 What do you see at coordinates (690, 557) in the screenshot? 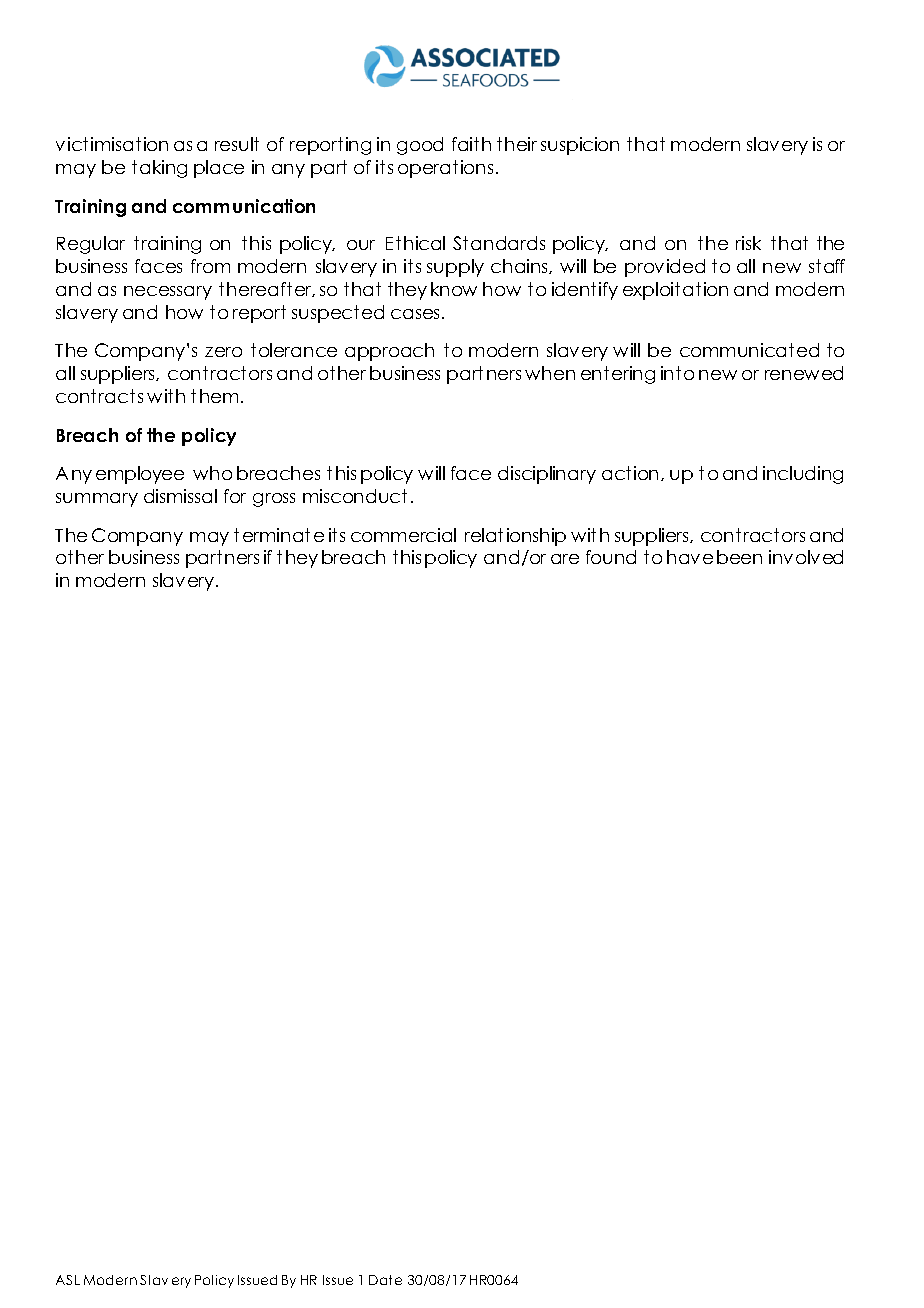
I see `have` at bounding box center [690, 557].
